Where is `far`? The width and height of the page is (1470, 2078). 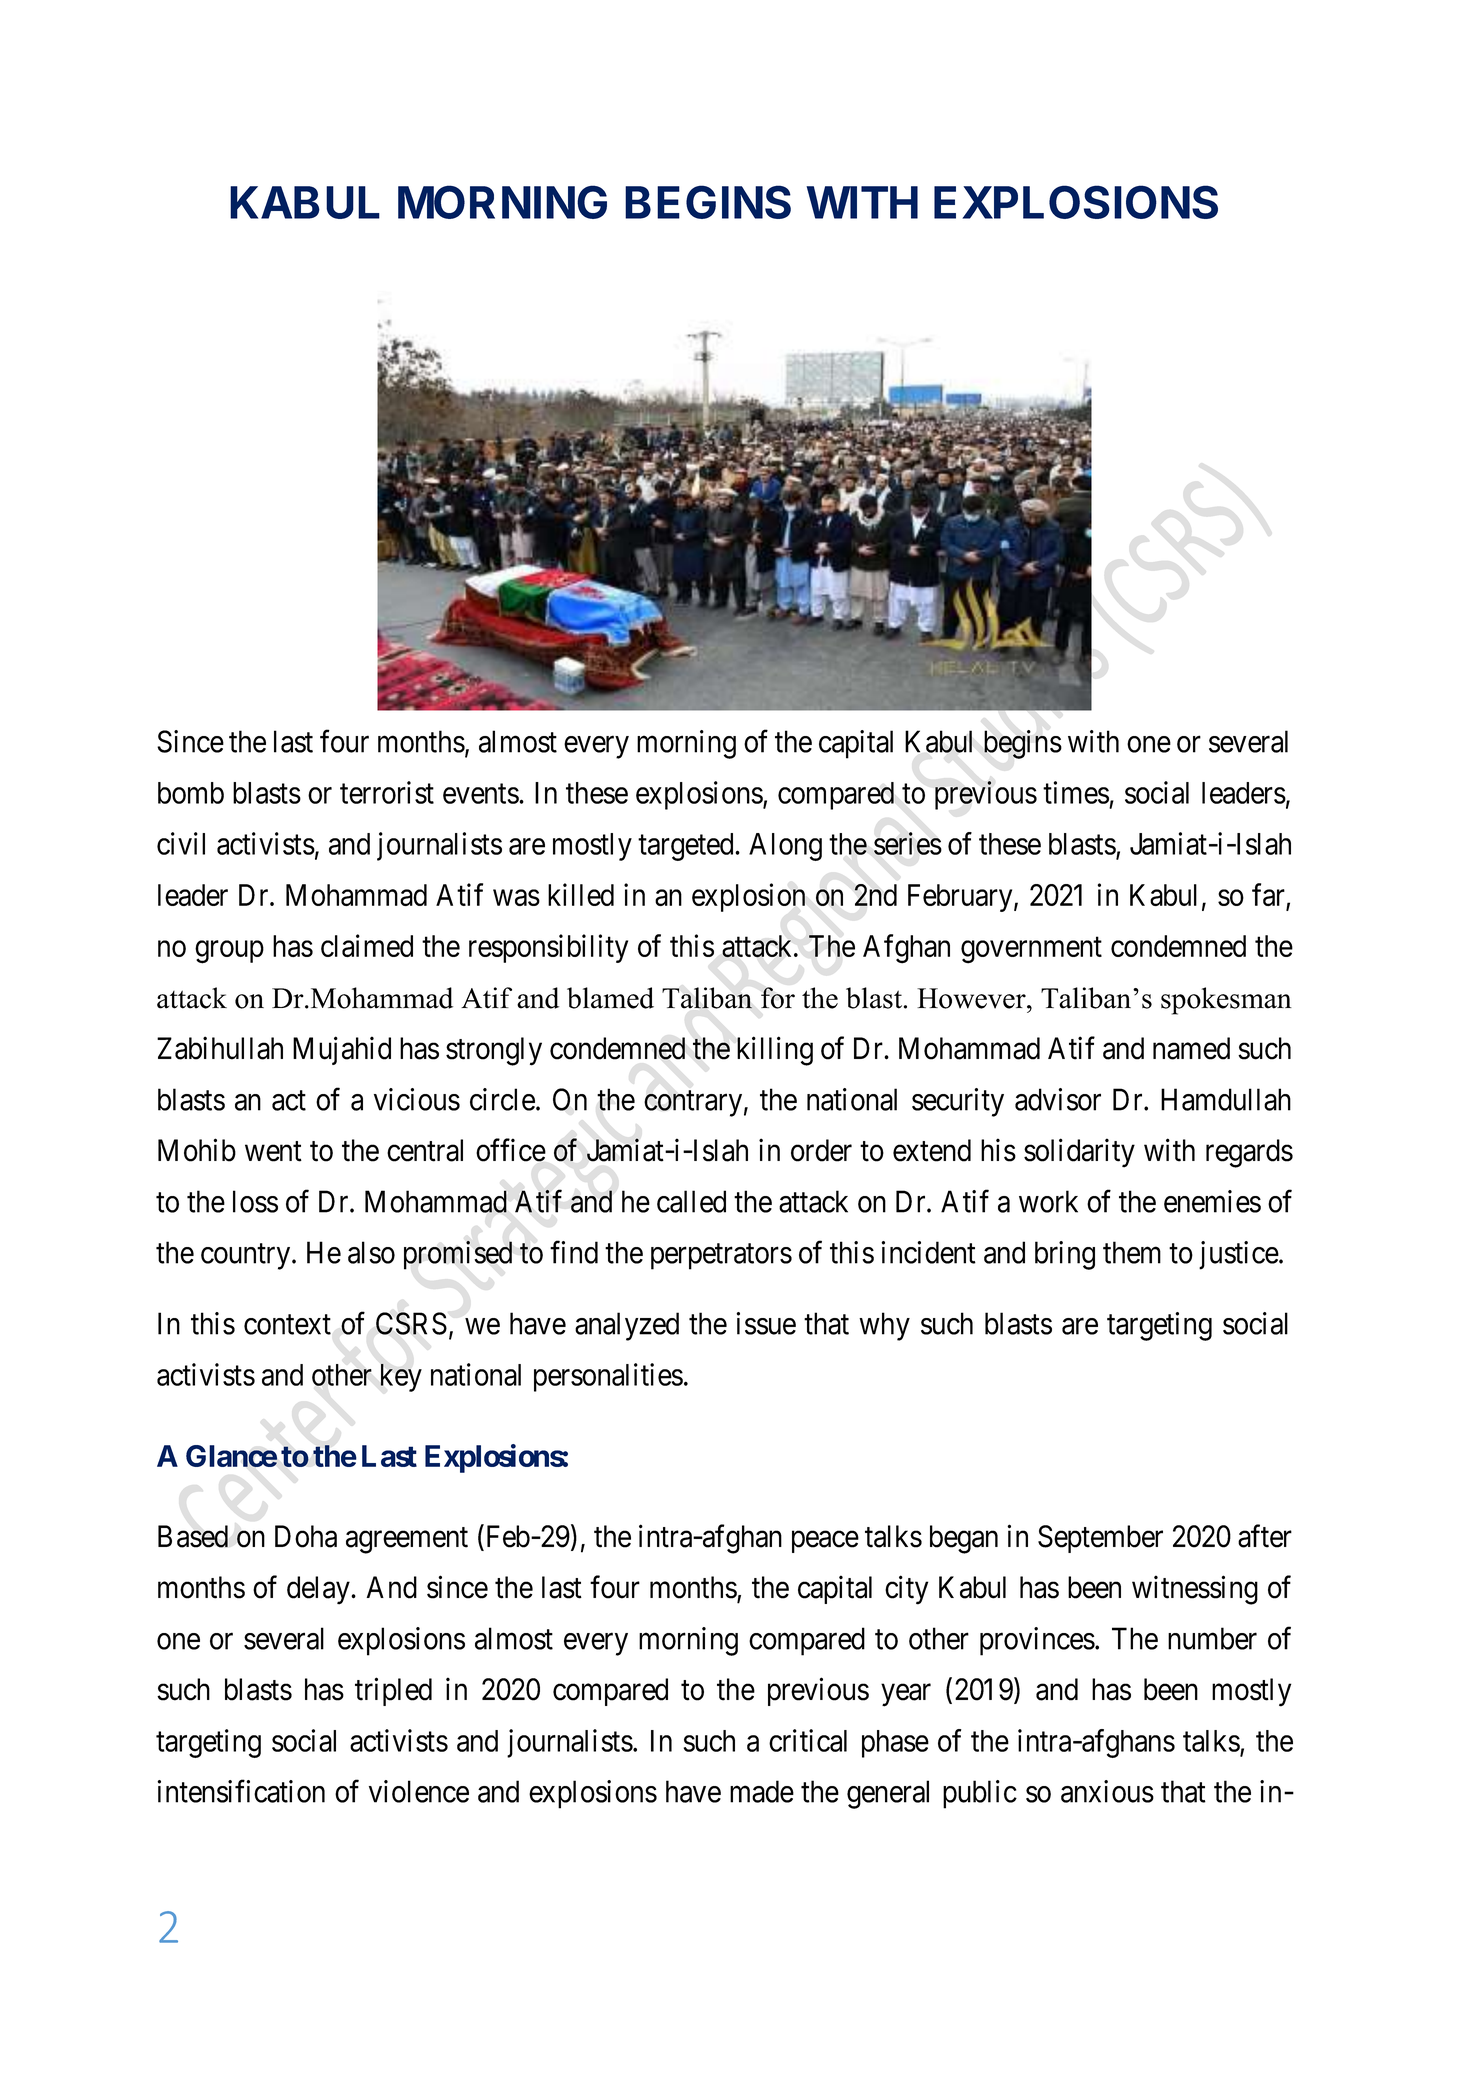 far is located at coordinates (1269, 896).
